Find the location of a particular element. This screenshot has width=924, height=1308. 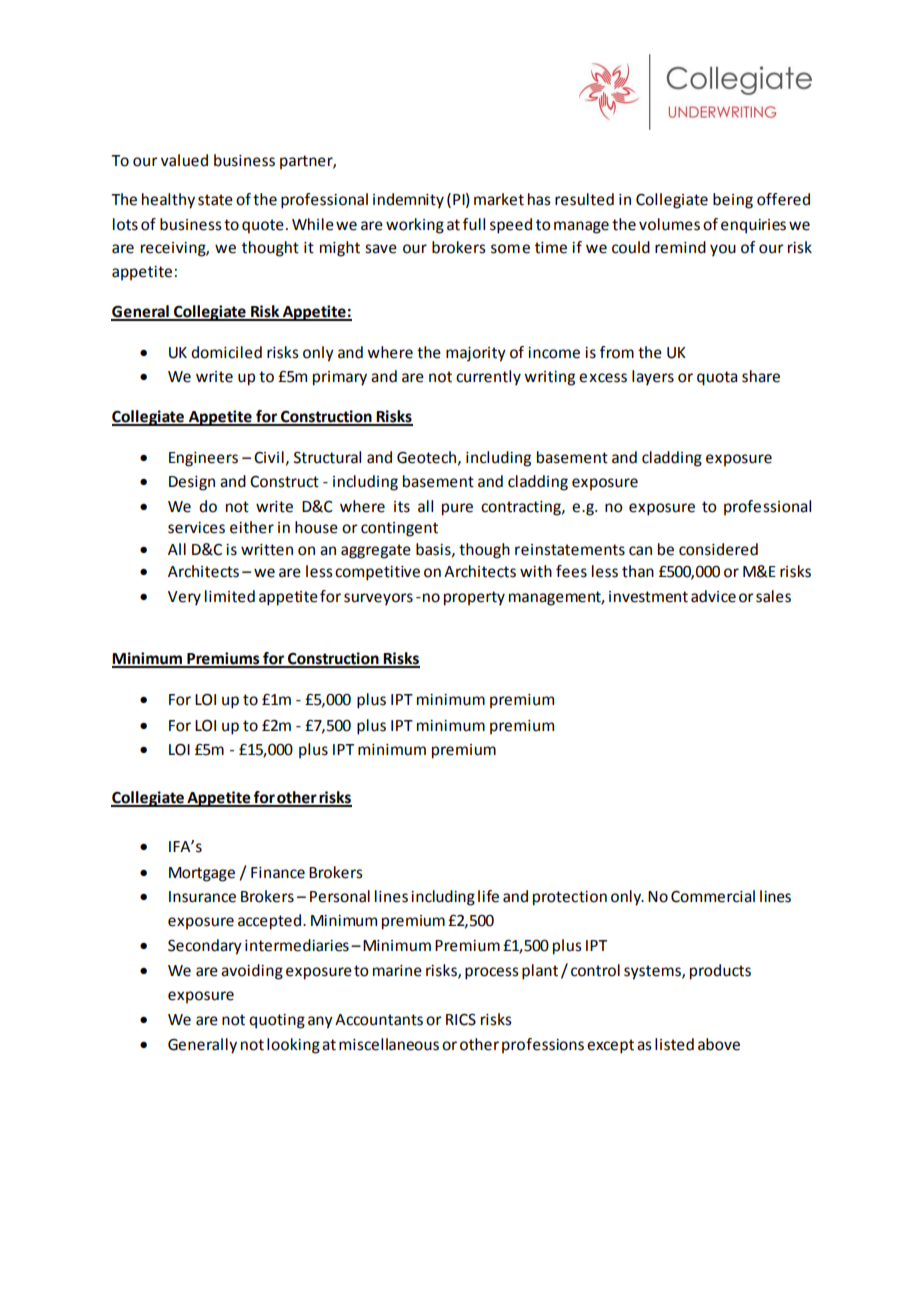

Engineers is located at coordinates (203, 459).
